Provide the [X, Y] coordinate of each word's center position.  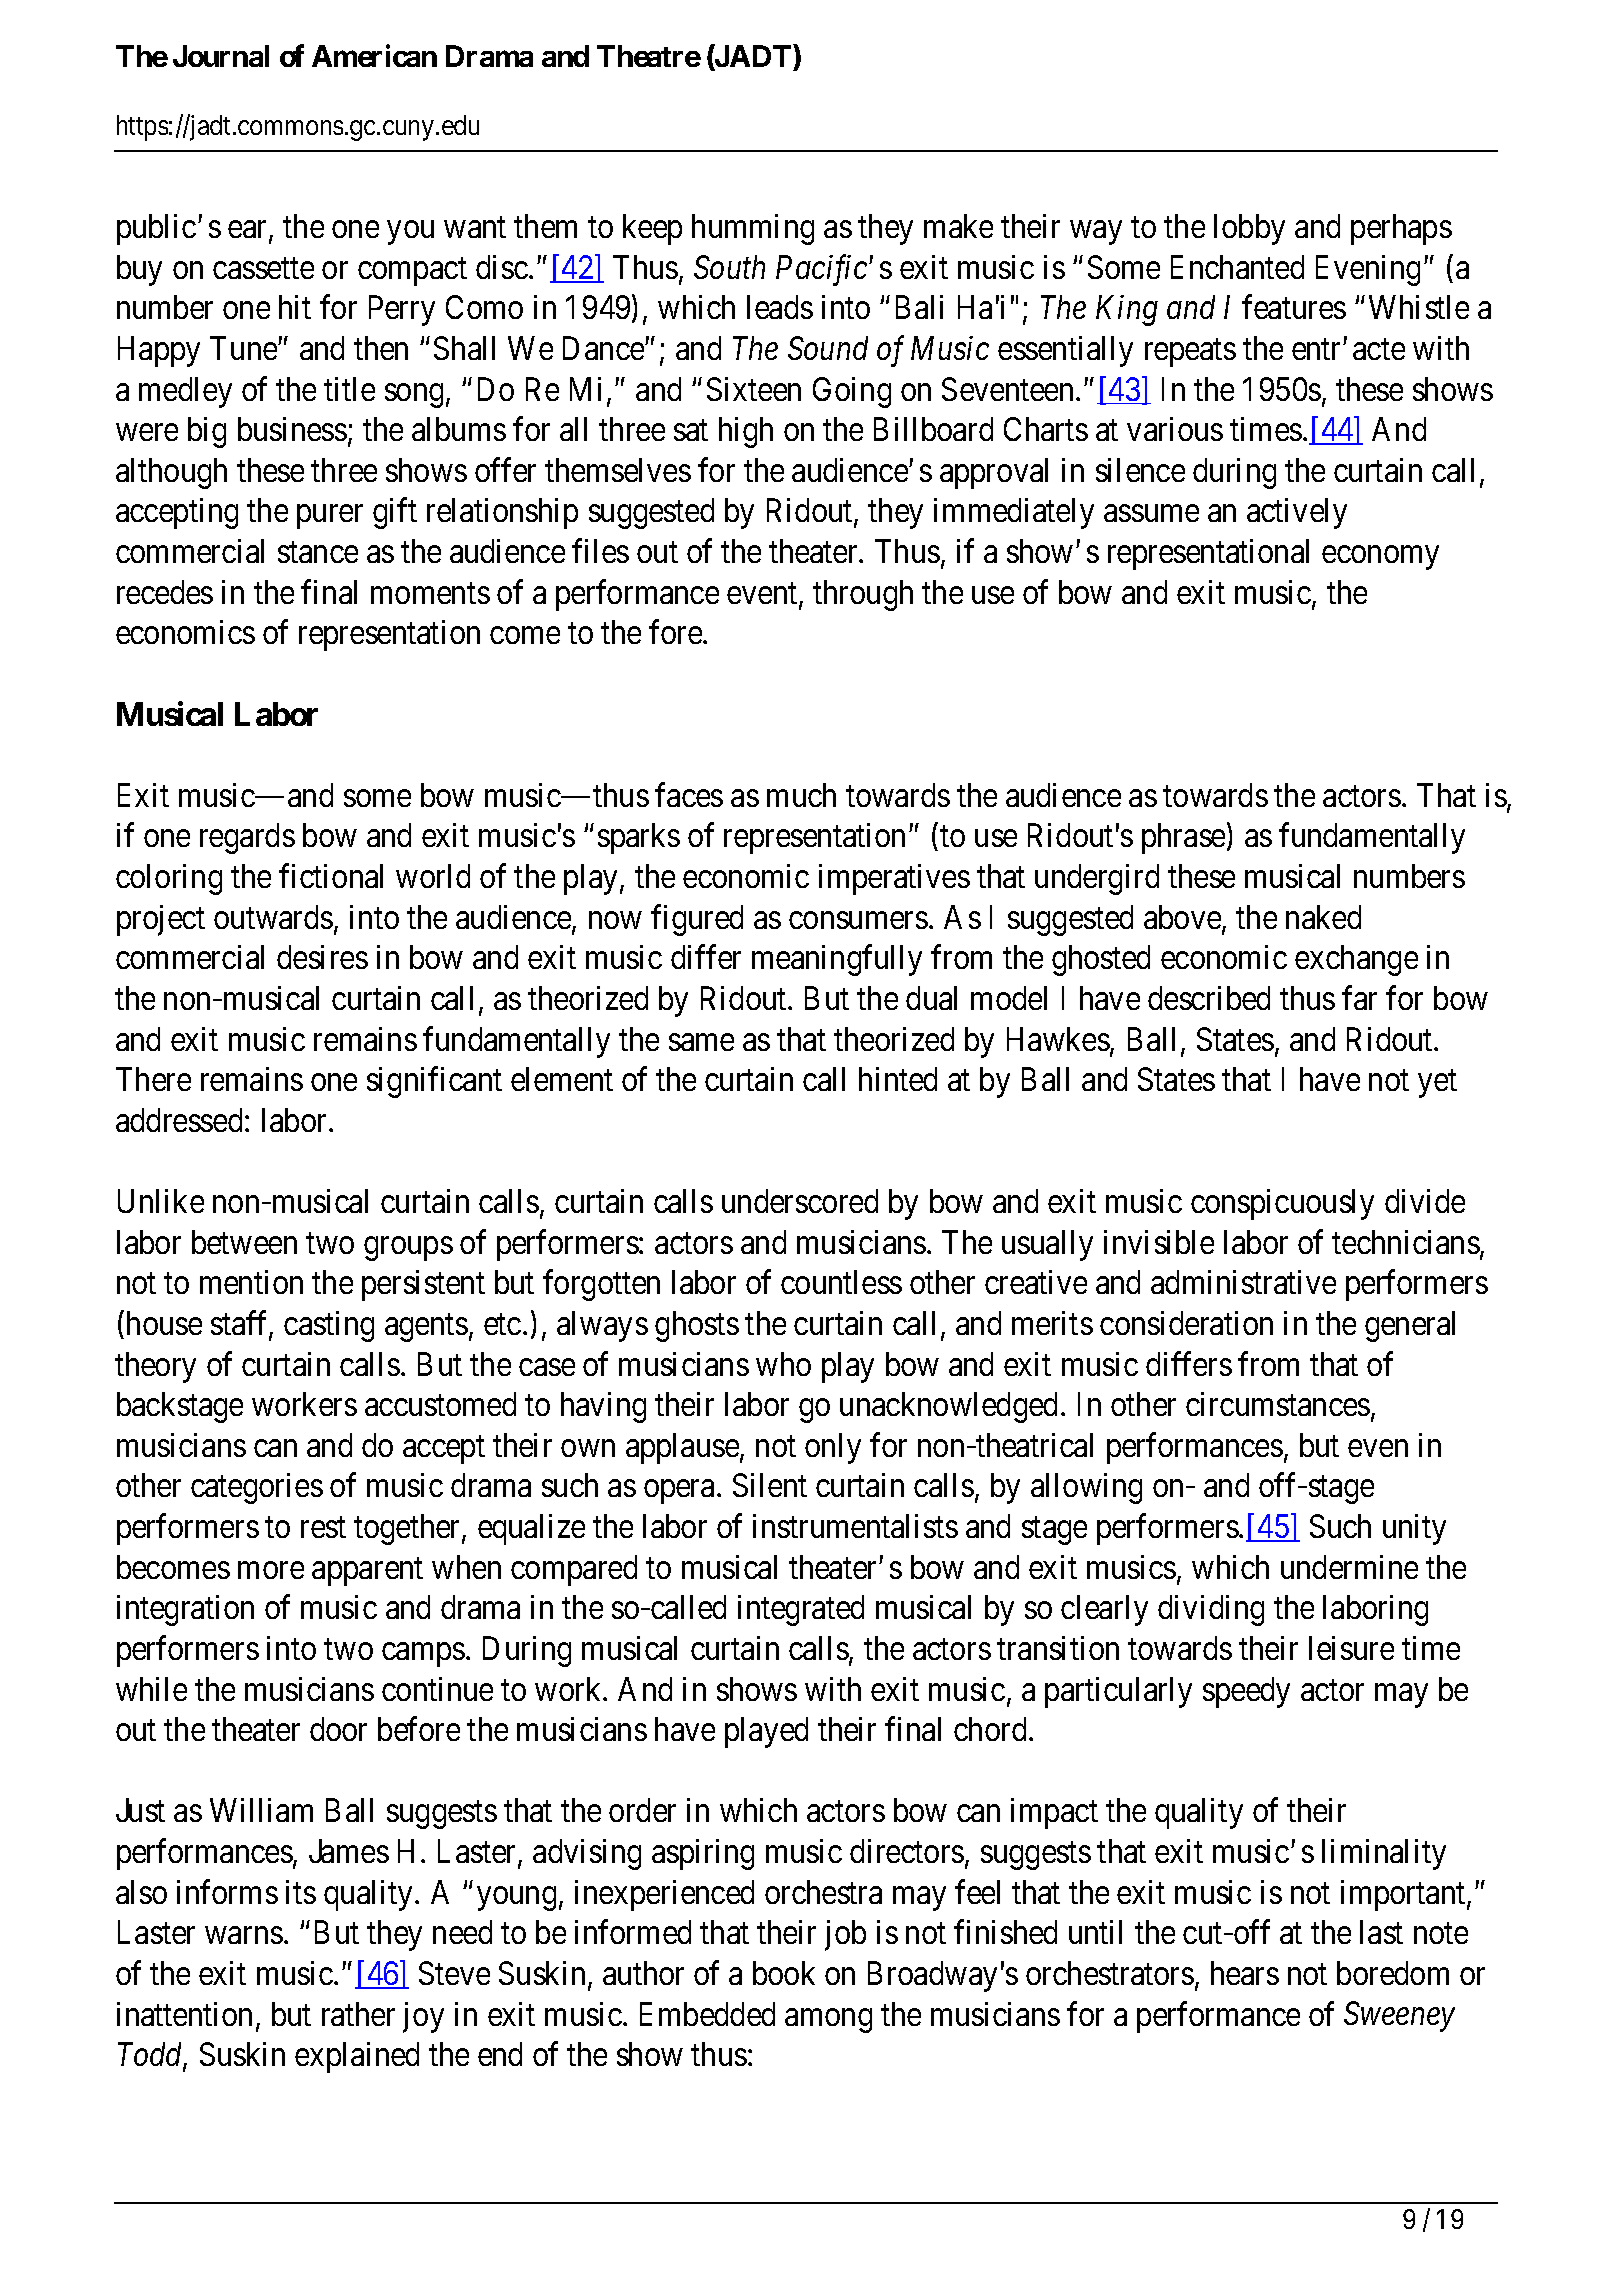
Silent [770, 1485]
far [1359, 998]
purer [330, 517]
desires [322, 957]
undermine [1349, 1567]
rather [358, 2014]
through [863, 595]
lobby [1249, 229]
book [784, 1973]
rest [323, 1527]
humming [753, 229]
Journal [221, 56]
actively [1297, 513]
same [701, 1042]
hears [1245, 1973]
